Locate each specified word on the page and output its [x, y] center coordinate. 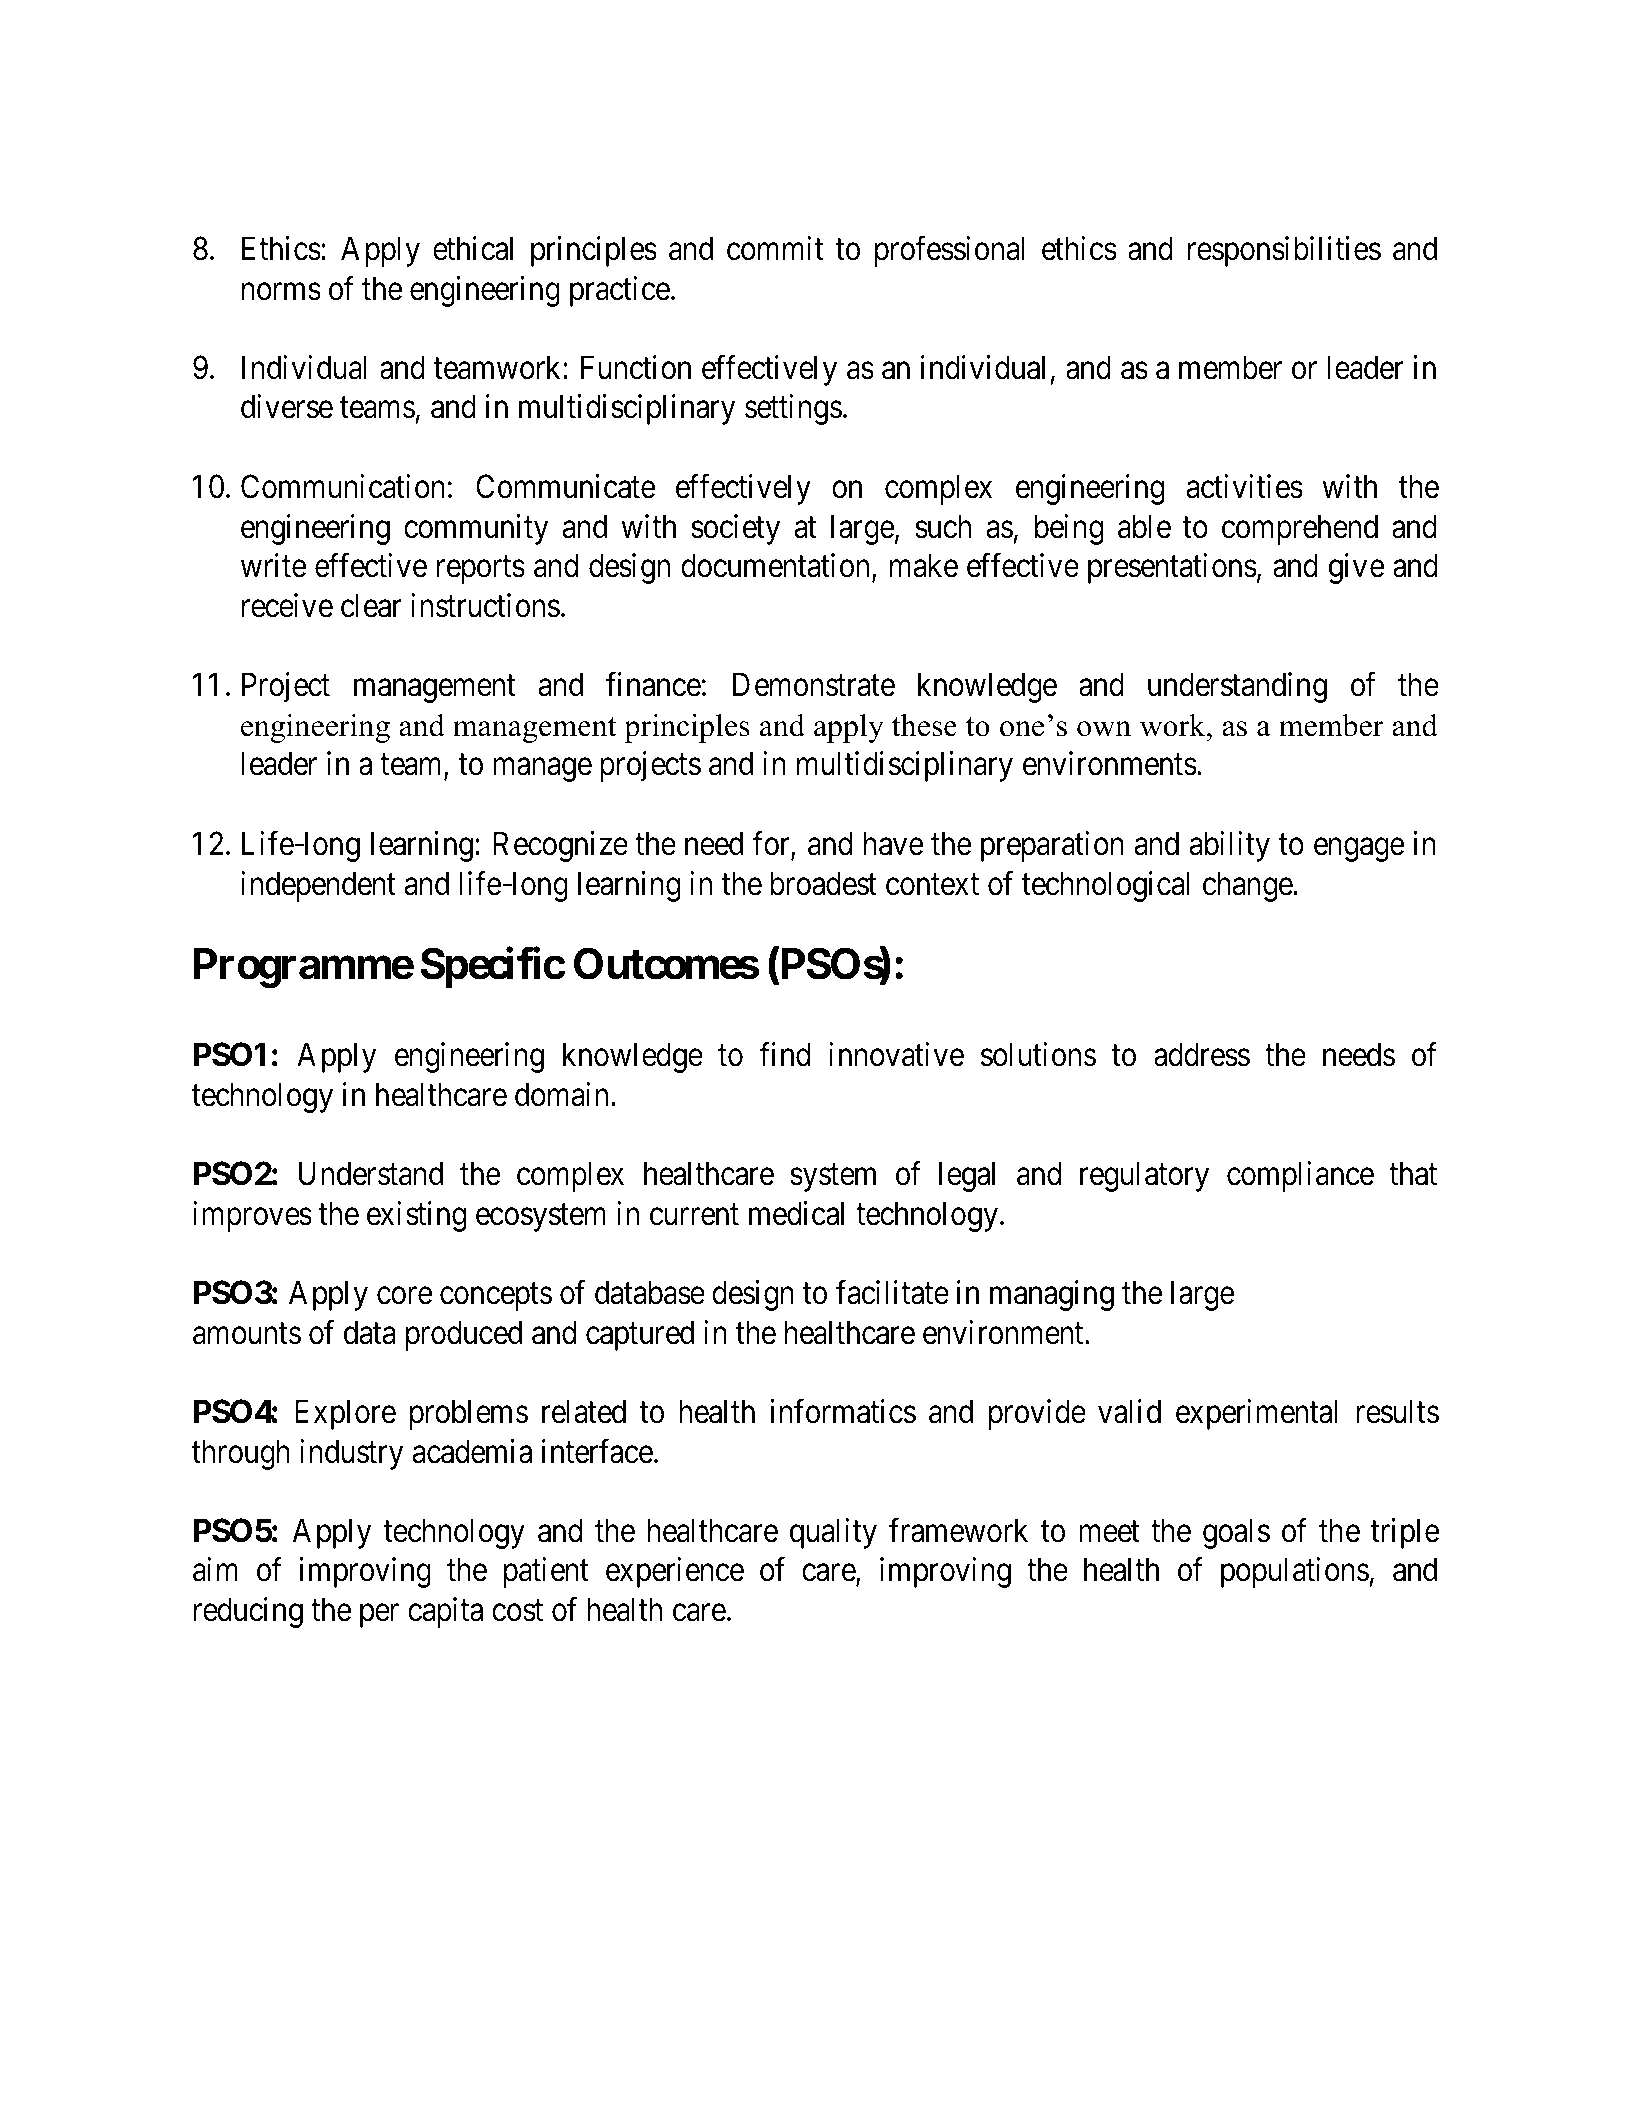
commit [775, 248]
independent [318, 886]
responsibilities [1284, 251]
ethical [473, 248]
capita [445, 1613]
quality [833, 1533]
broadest [823, 883]
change [1248, 886]
